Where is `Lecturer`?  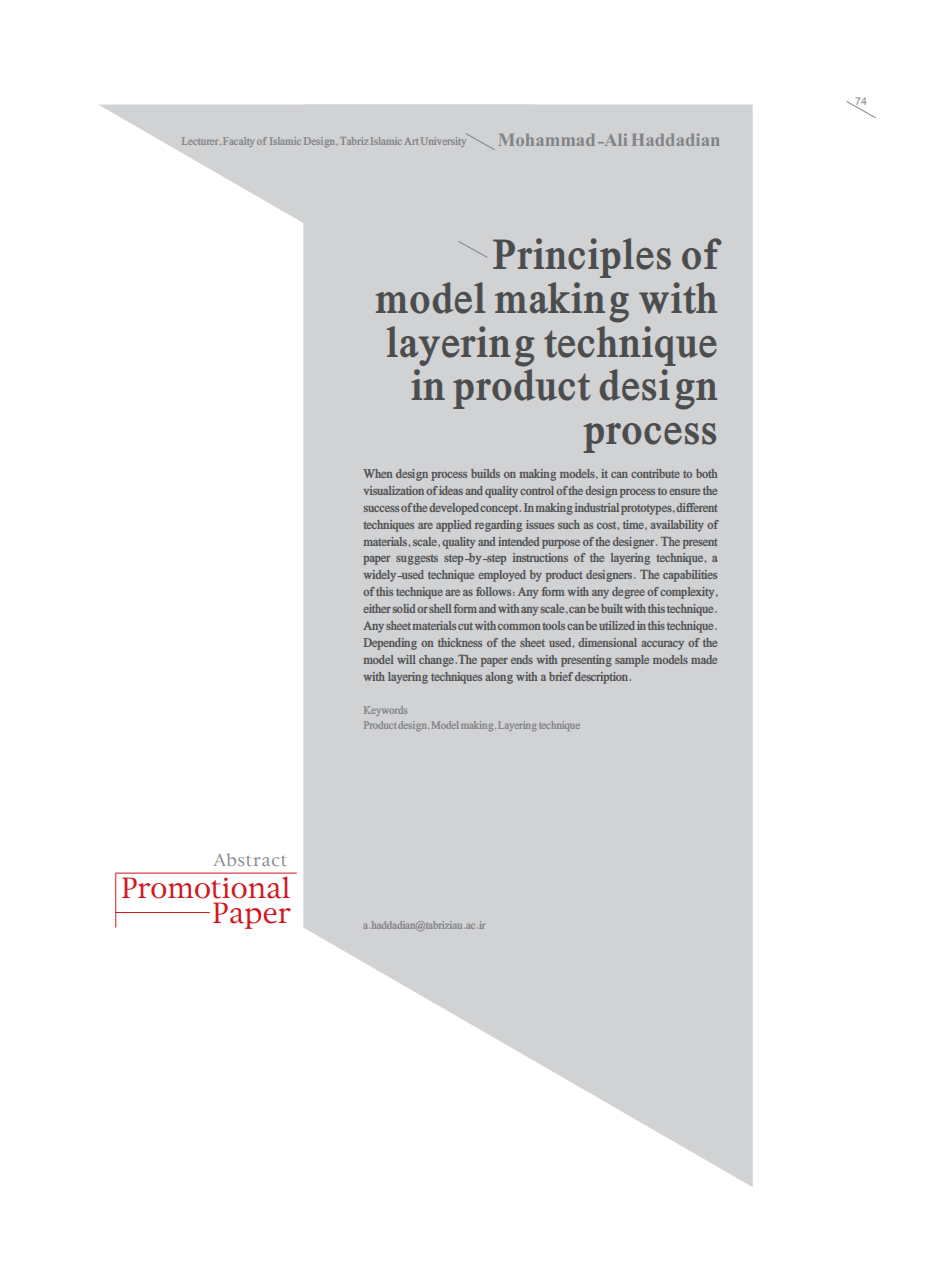
Lecturer is located at coordinates (201, 141).
